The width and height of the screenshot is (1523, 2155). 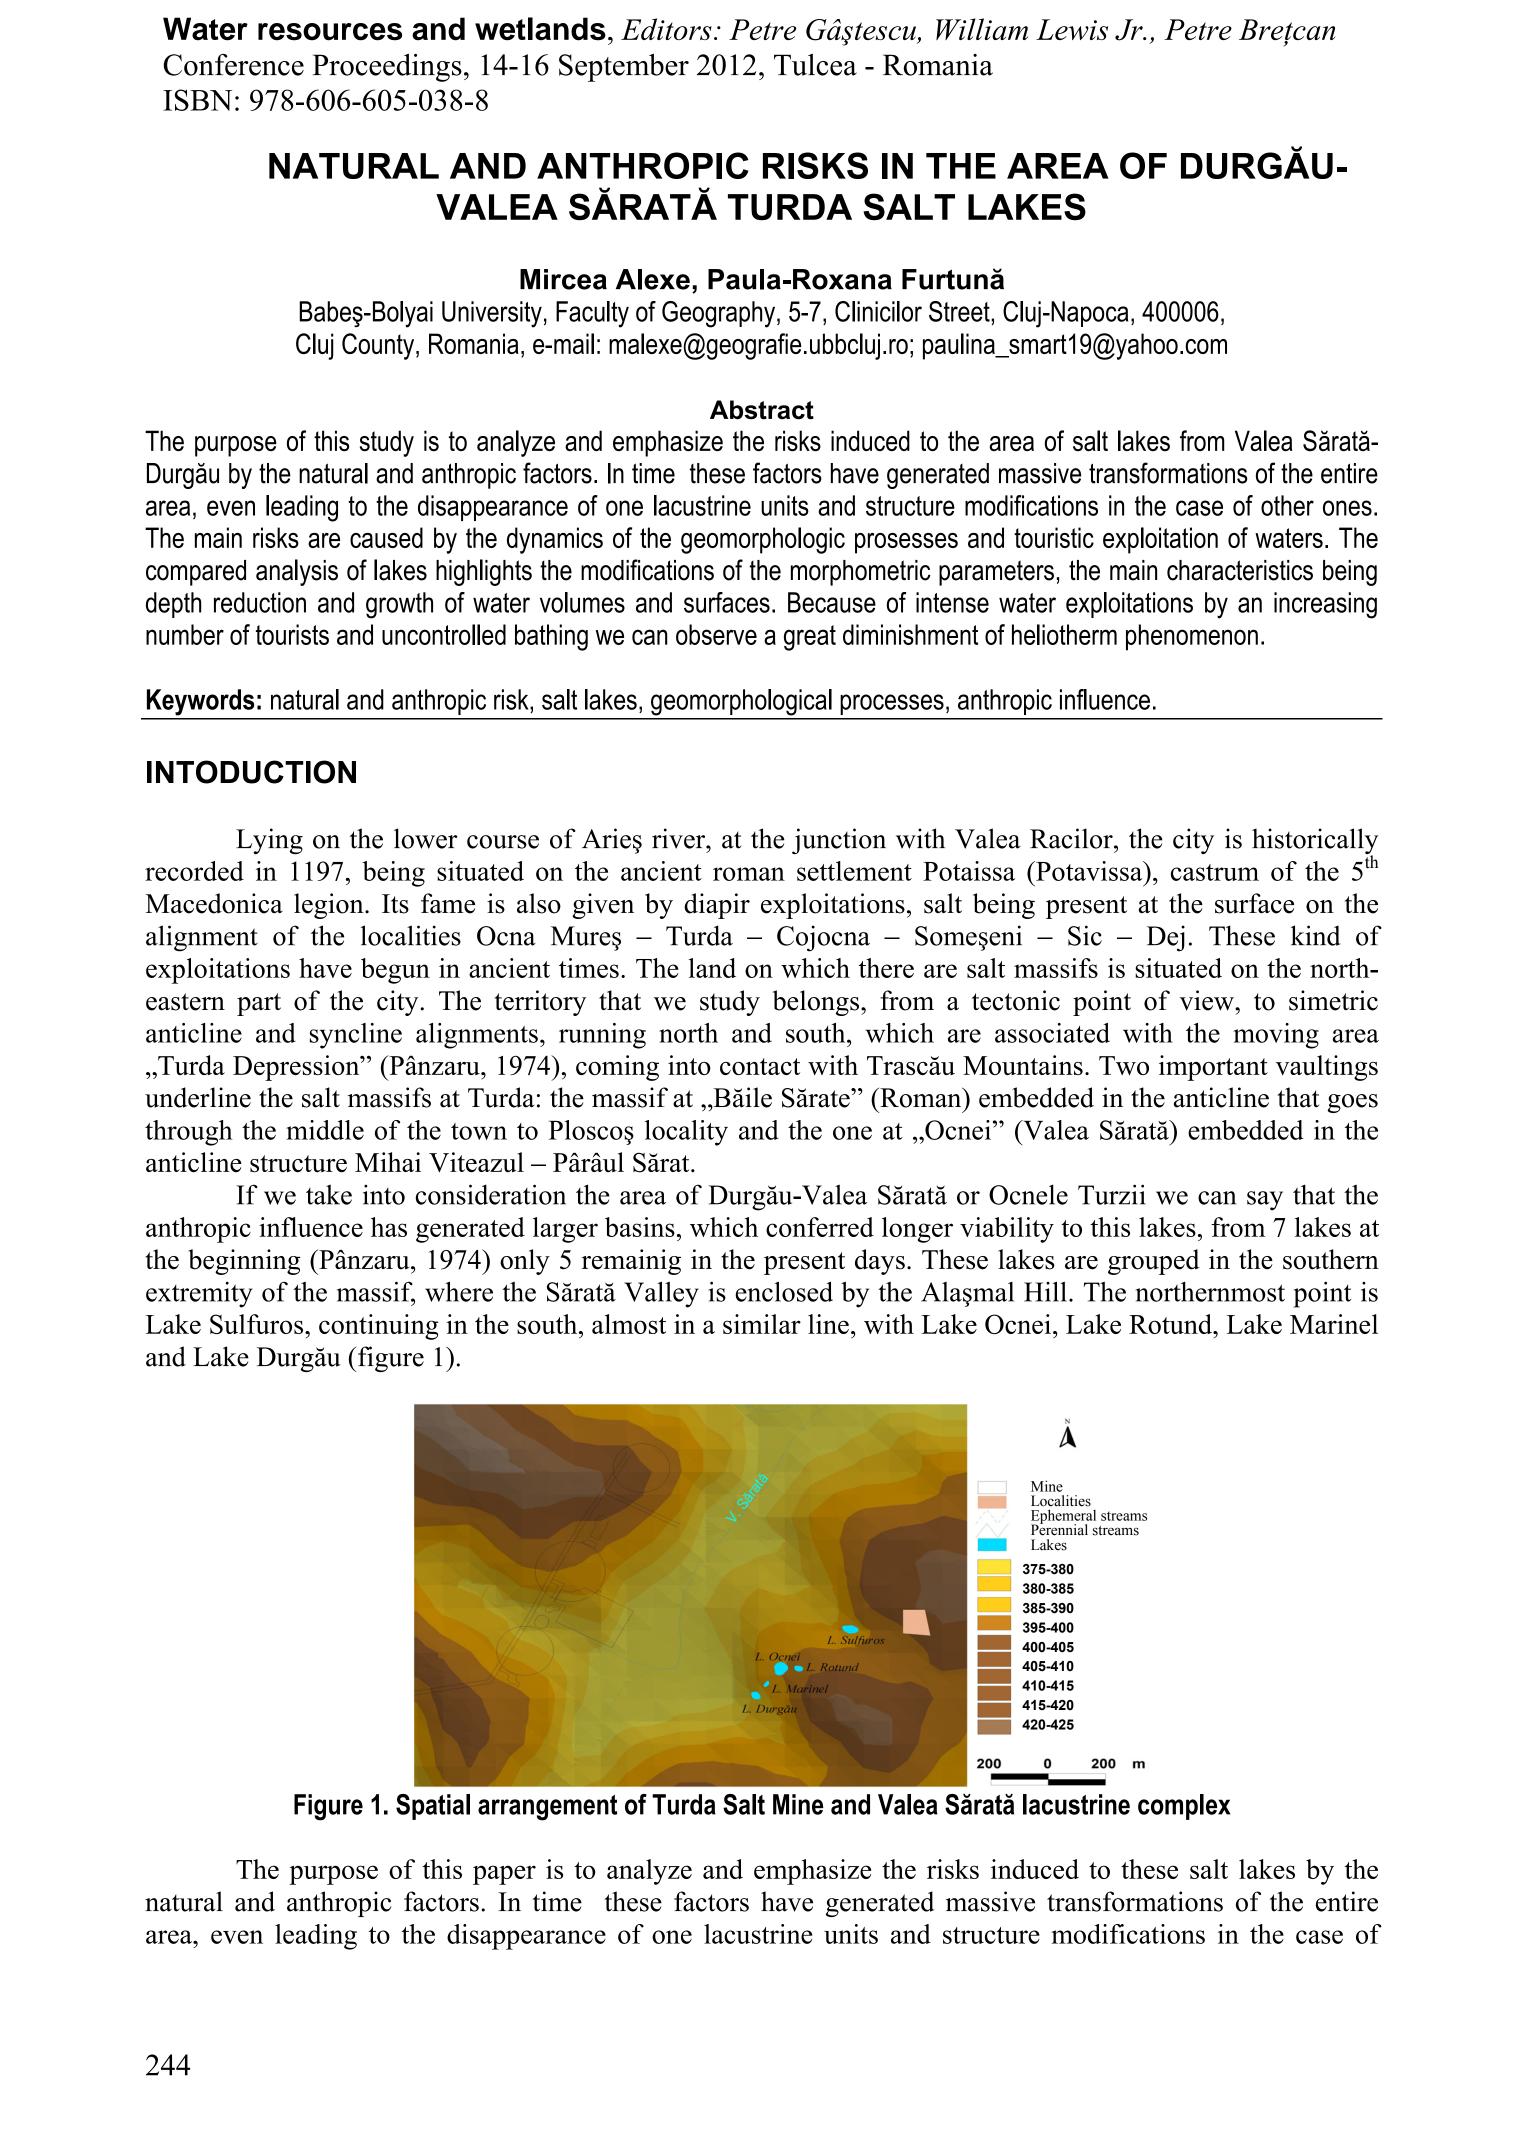 I want to click on Dej, so click(x=1166, y=938).
